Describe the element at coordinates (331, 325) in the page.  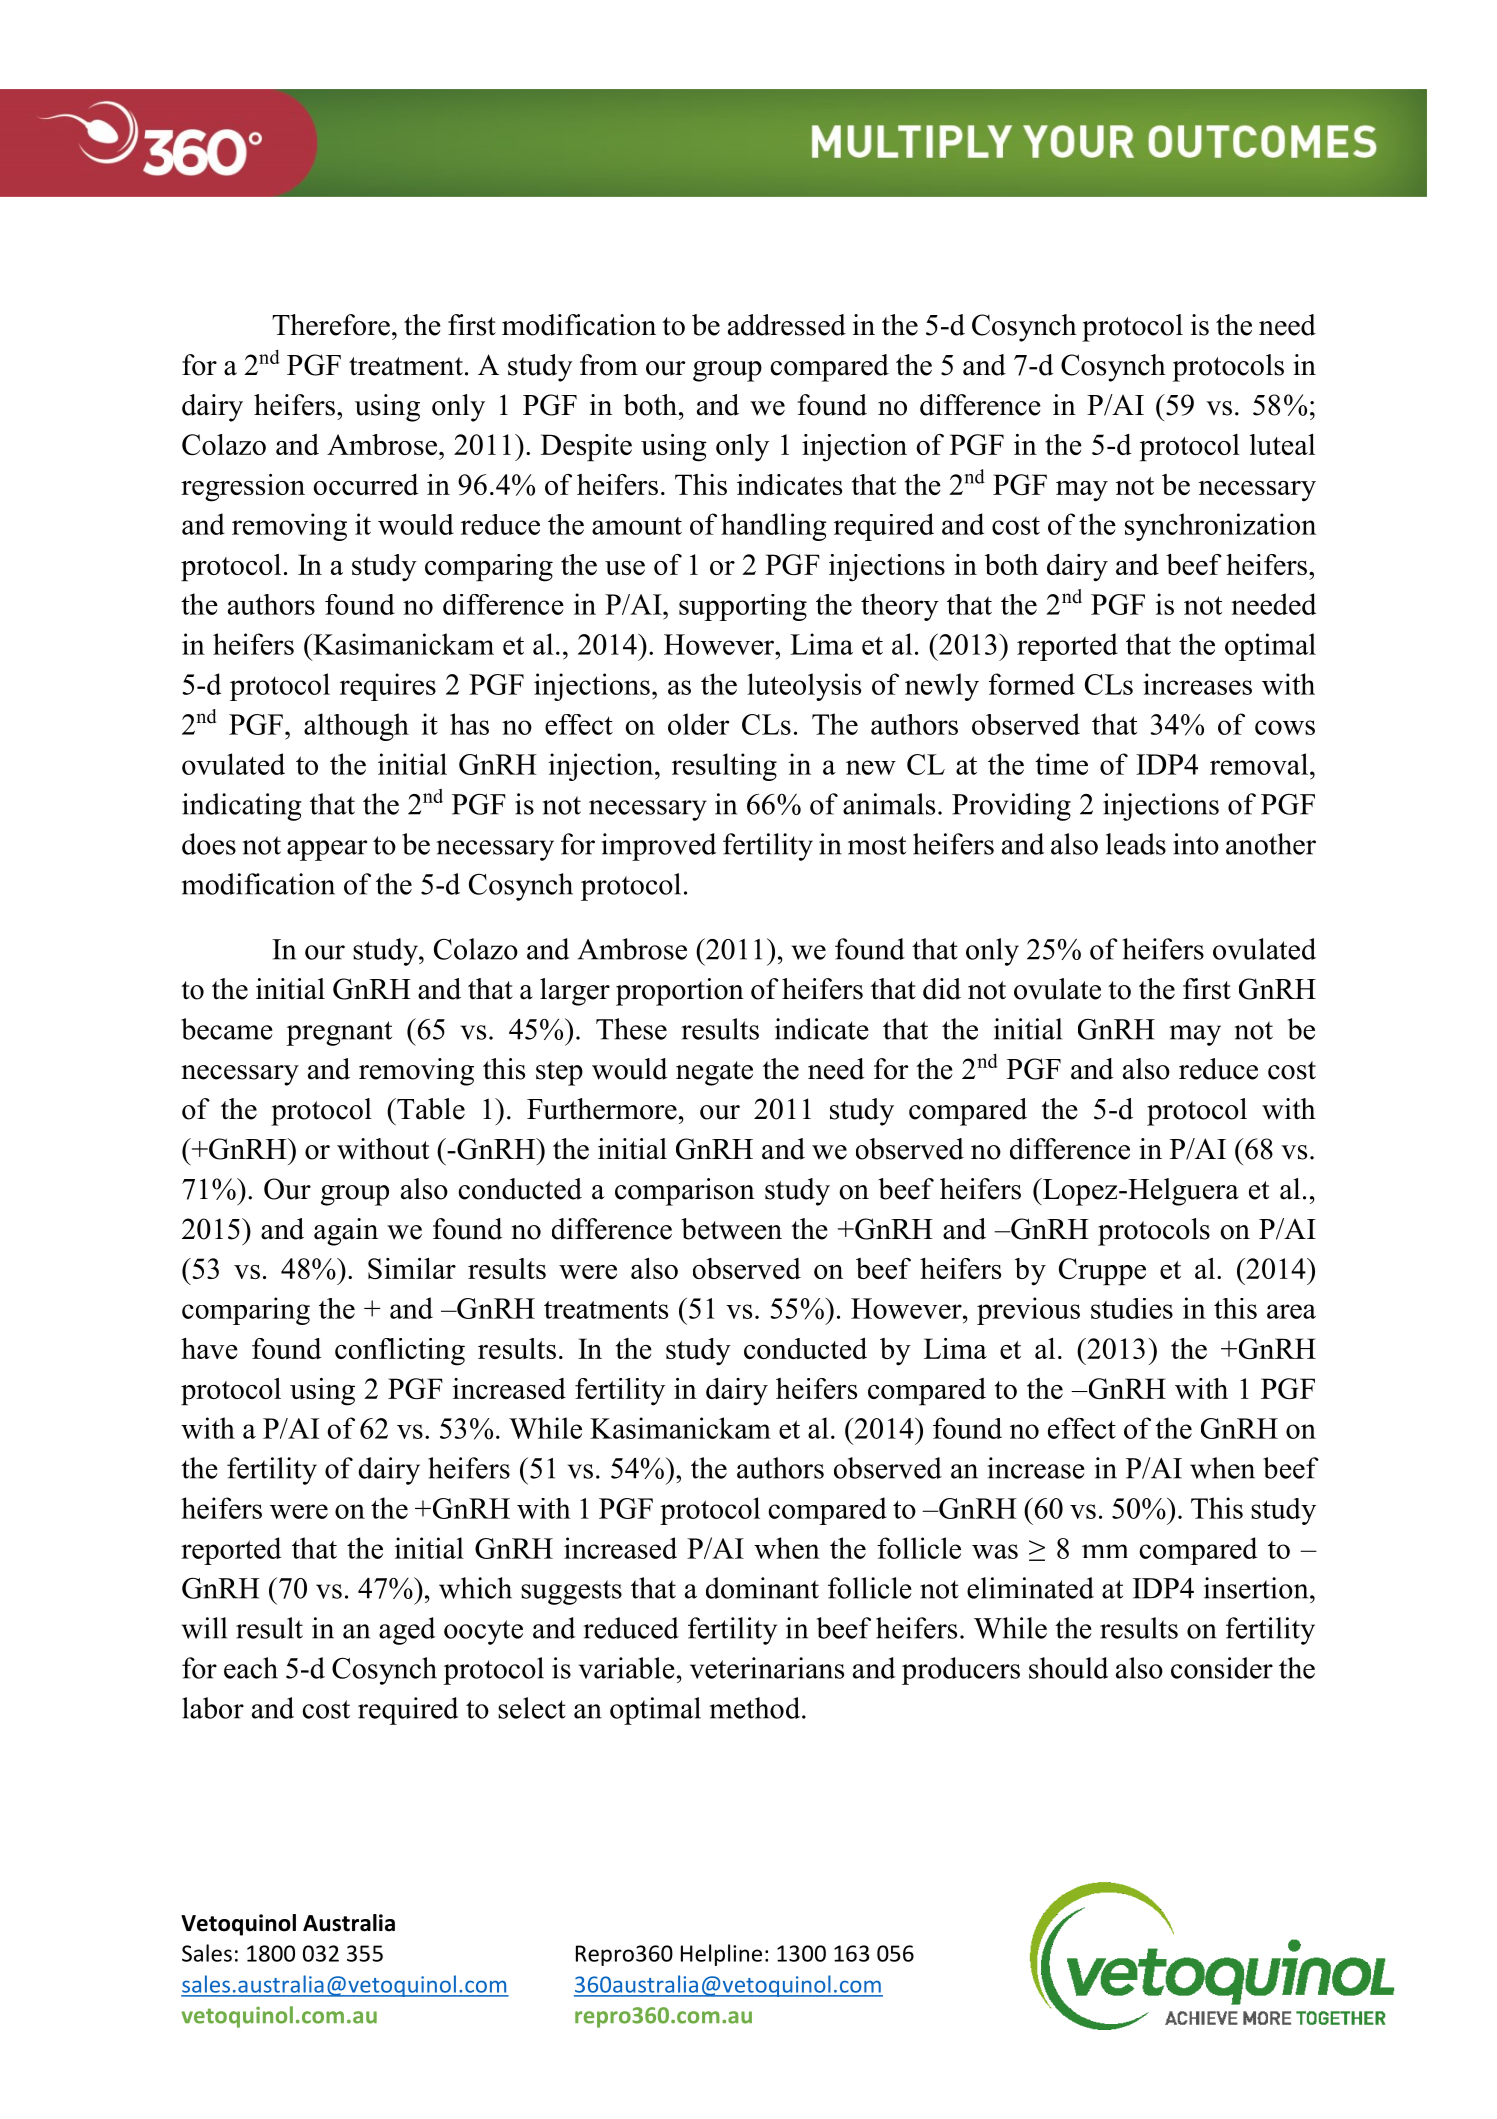
I see `Therefore` at that location.
